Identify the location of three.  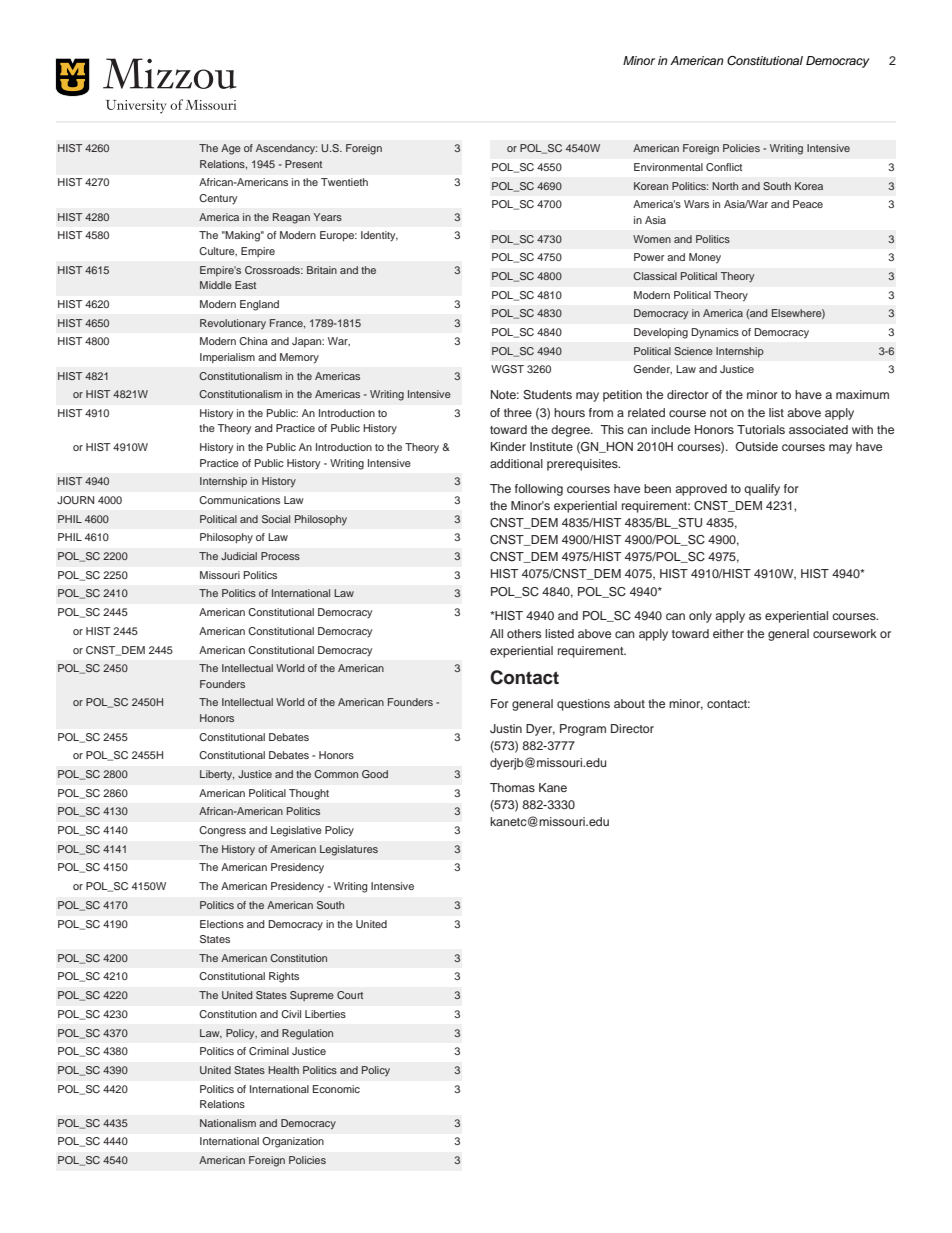
(518, 412).
